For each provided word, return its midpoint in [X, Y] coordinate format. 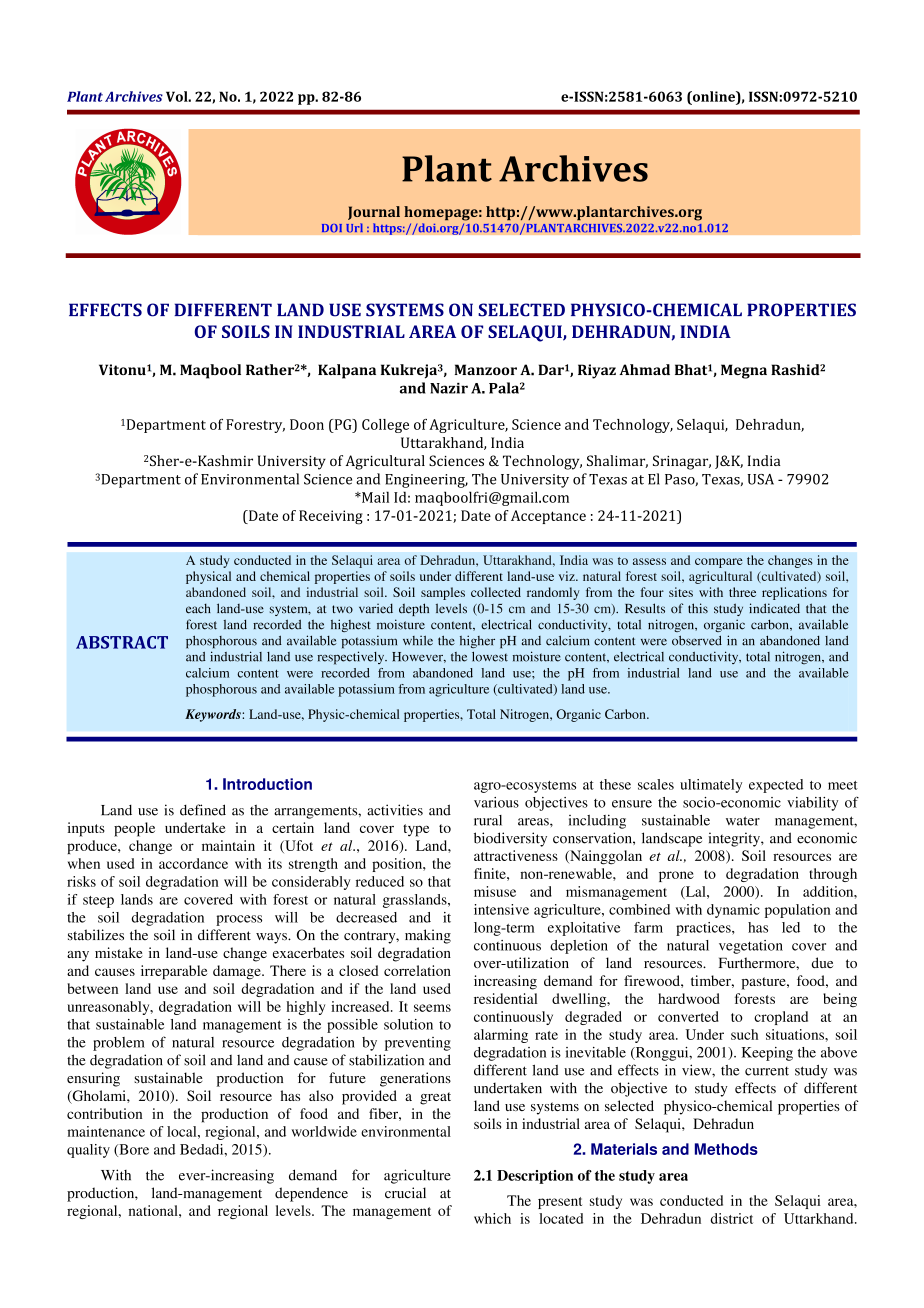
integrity [735, 839]
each [198, 608]
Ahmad [644, 369]
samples [443, 593]
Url [354, 228]
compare [719, 563]
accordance [193, 863]
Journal [374, 213]
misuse [495, 891]
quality [88, 1151]
